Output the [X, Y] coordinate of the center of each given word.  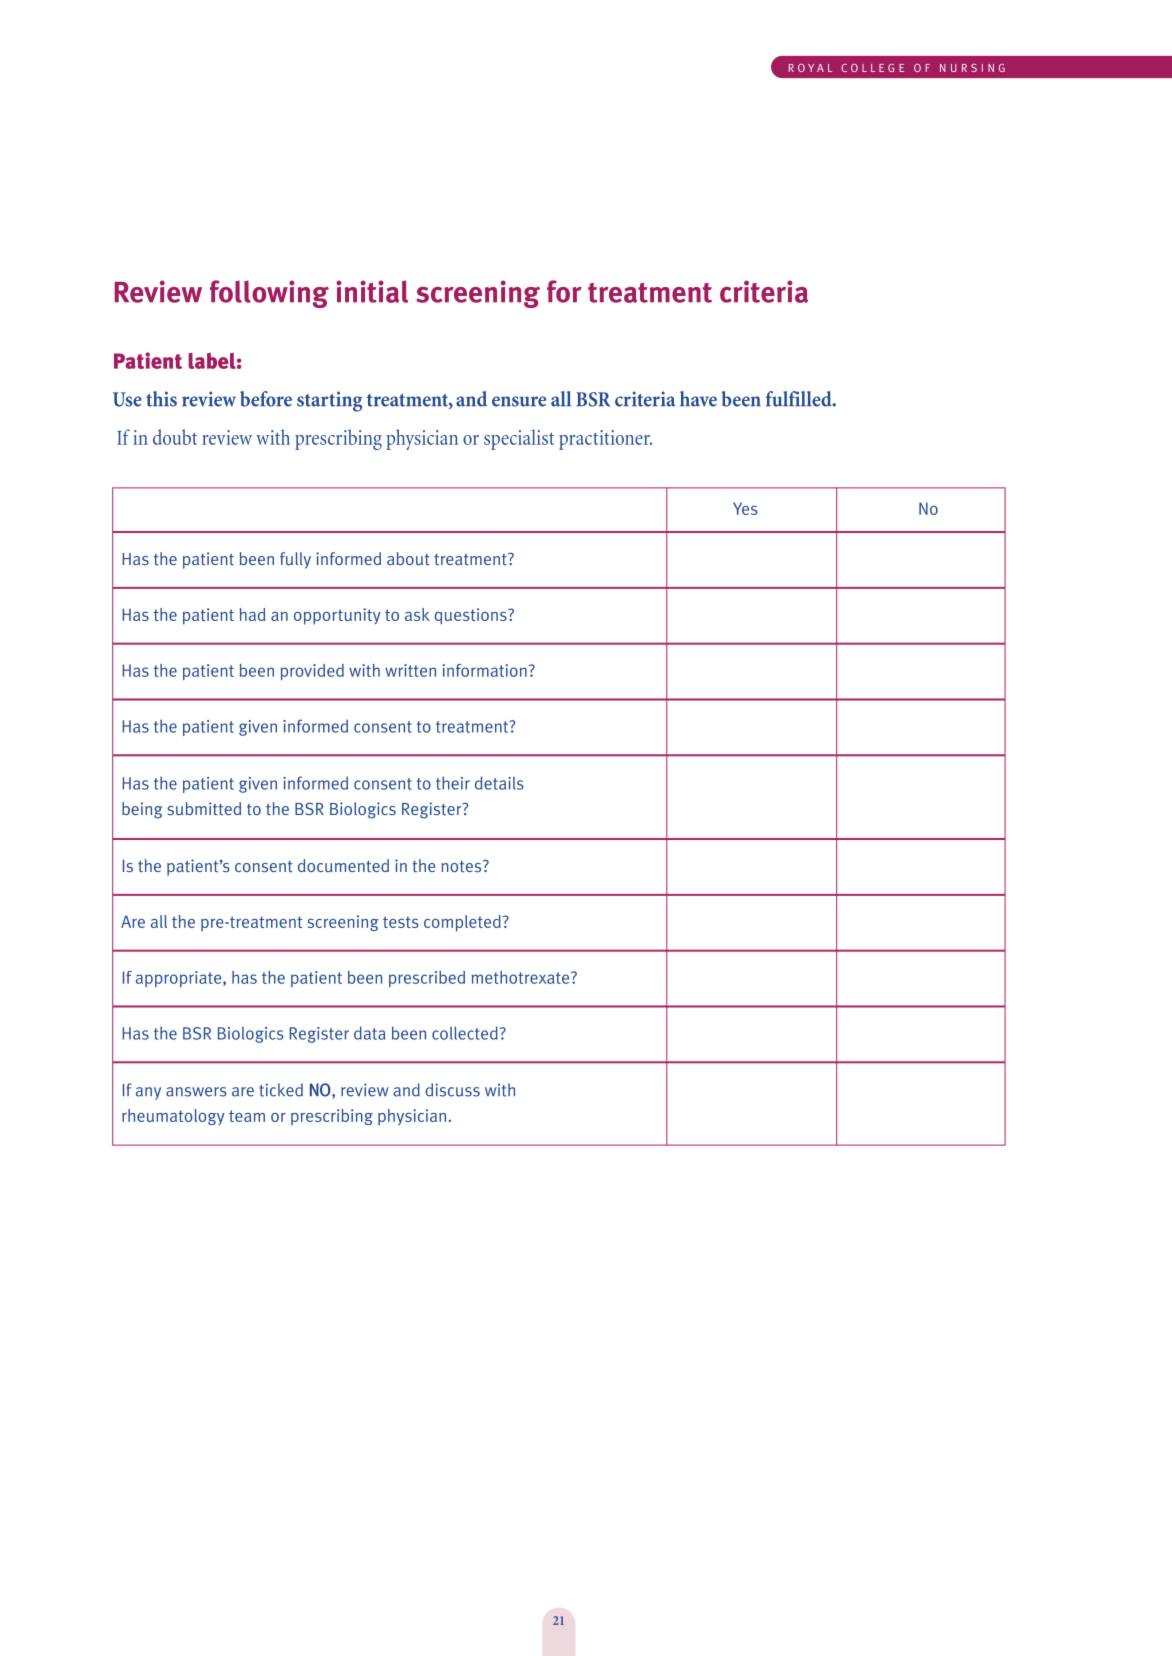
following [269, 294]
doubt [175, 437]
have [698, 399]
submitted [204, 809]
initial [372, 291]
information [485, 670]
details [499, 783]
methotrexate [522, 977]
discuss [452, 1090]
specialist [519, 439]
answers [196, 1092]
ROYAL [810, 68]
